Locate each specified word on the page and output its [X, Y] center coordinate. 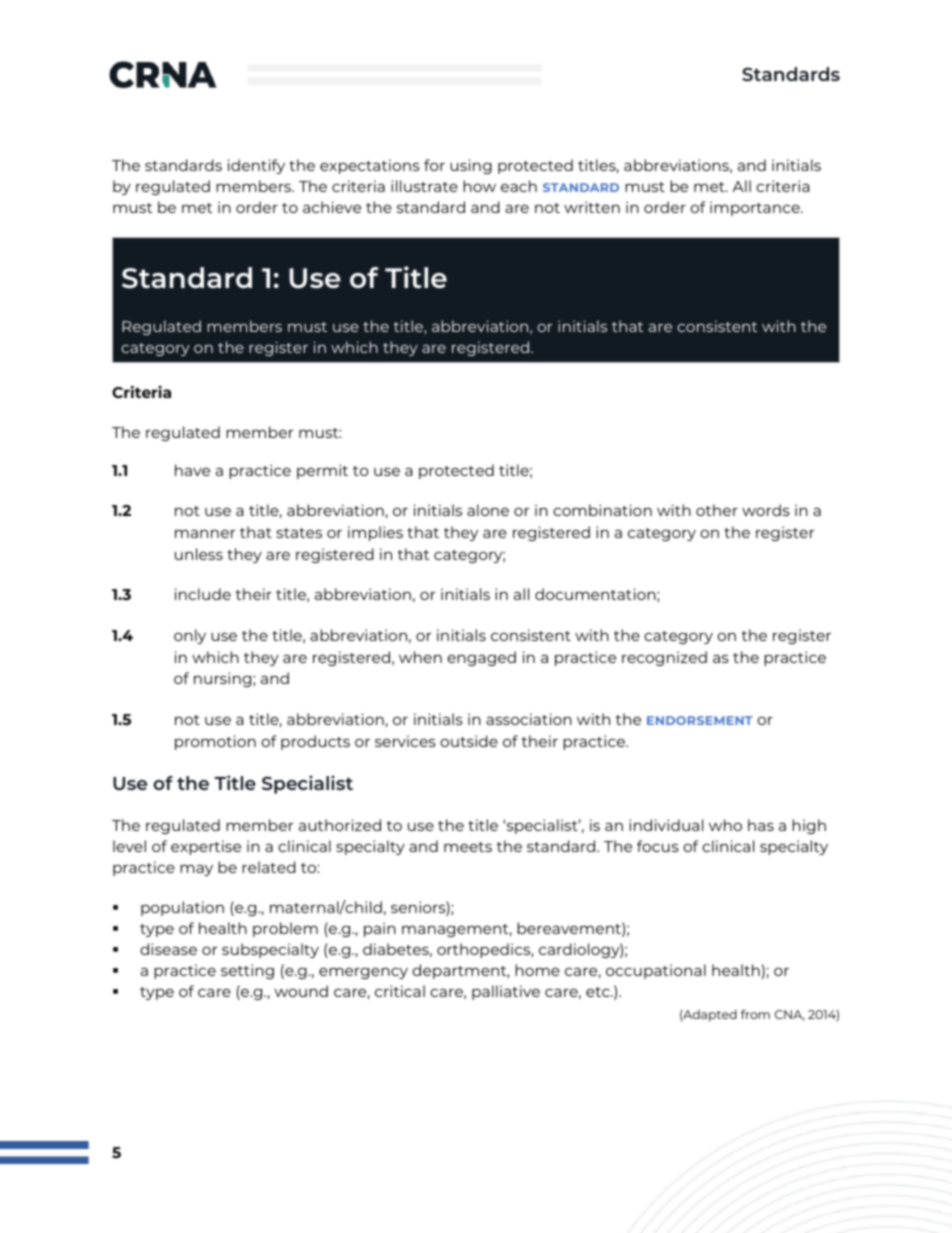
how [479, 186]
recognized [664, 658]
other [717, 510]
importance [756, 208]
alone [488, 510]
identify [256, 166]
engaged [481, 658]
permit [322, 471]
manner [205, 534]
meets [468, 847]
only [190, 636]
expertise [206, 847]
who [725, 825]
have [192, 470]
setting [247, 971]
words [766, 510]
